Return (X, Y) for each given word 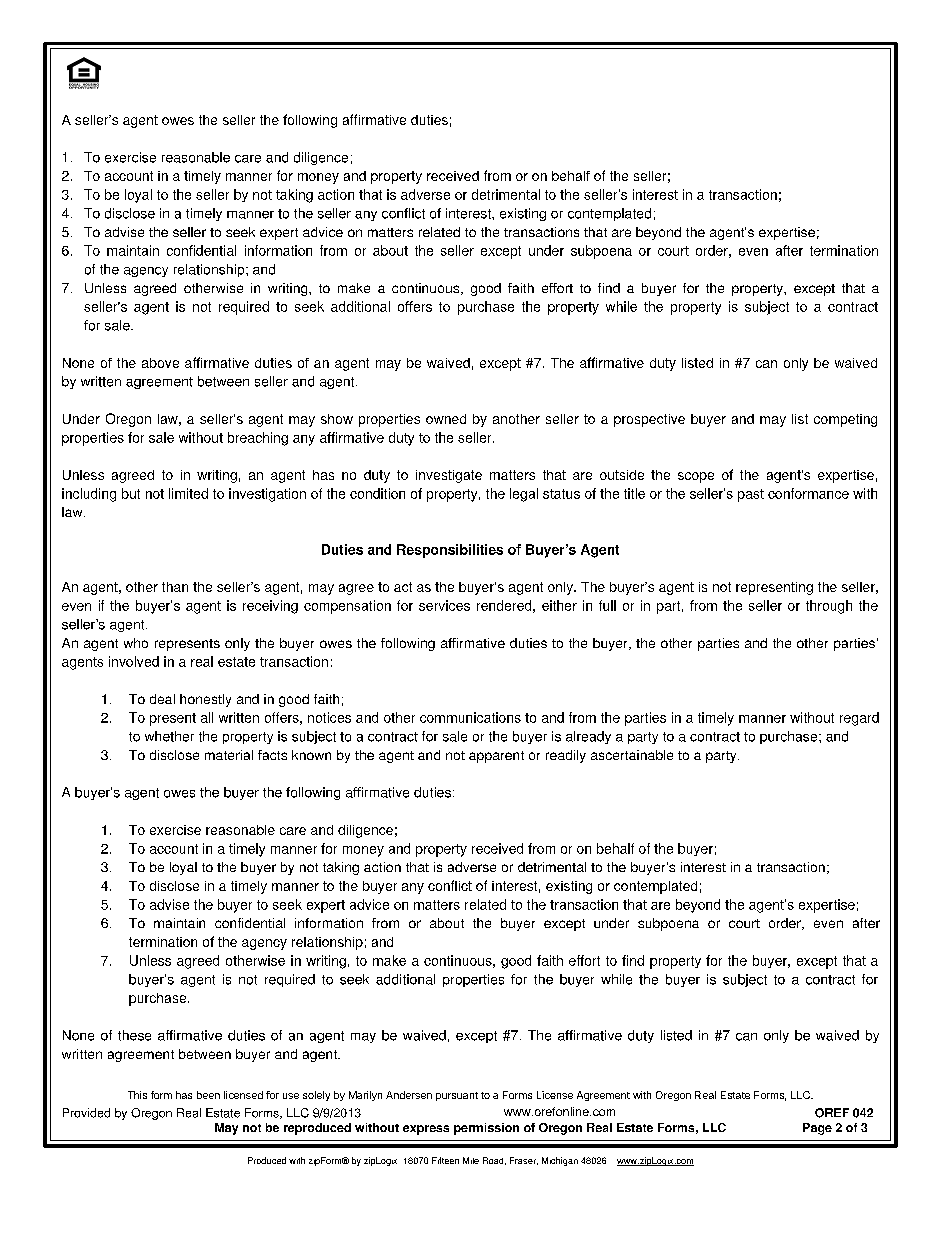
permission (486, 1129)
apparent (496, 757)
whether (169, 736)
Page (817, 1129)
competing (845, 420)
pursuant (457, 1096)
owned (446, 419)
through (829, 607)
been (208, 1095)
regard (859, 719)
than (175, 587)
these (134, 1035)
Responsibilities (450, 551)
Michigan (560, 1161)
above (160, 363)
